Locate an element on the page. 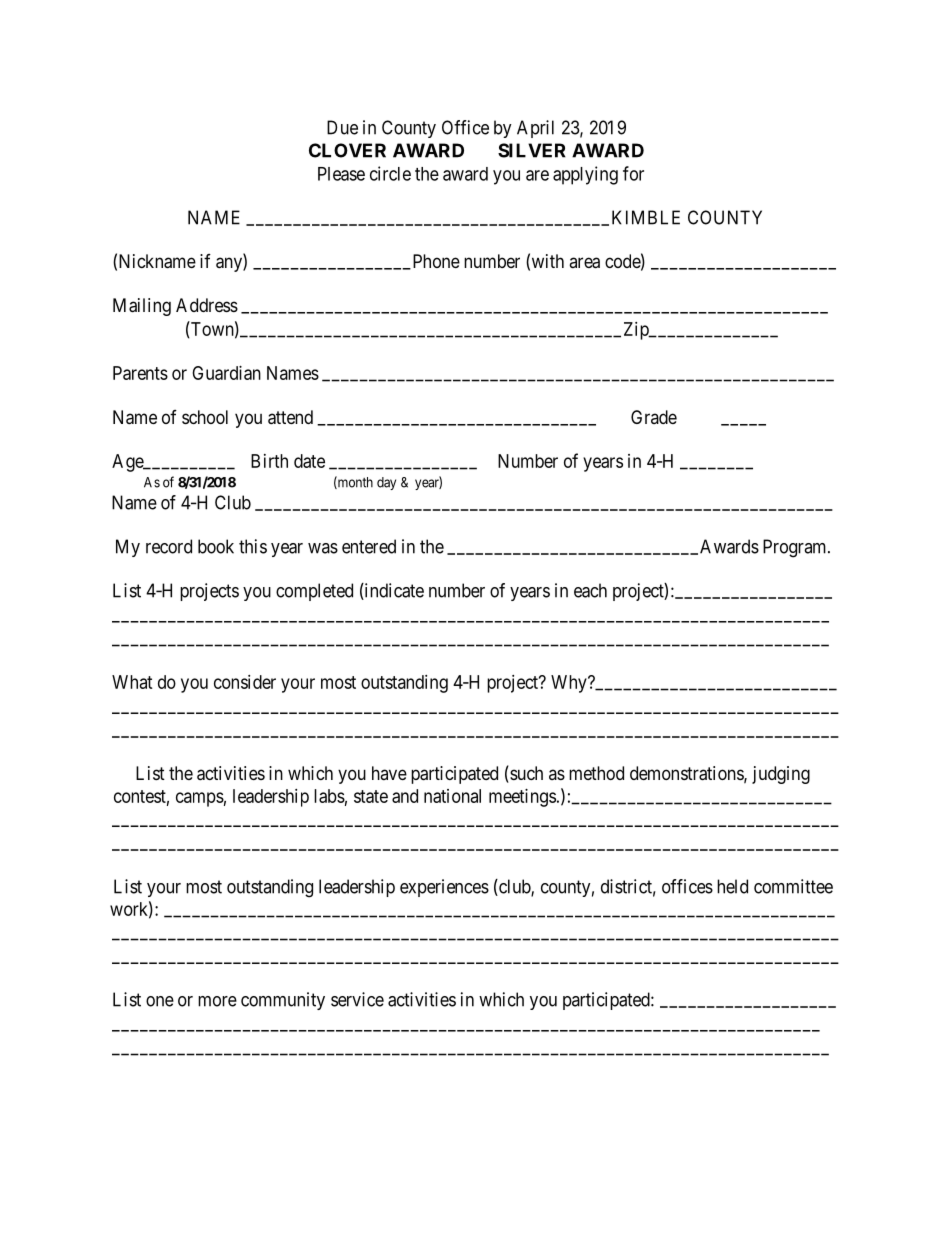 This page has height=1233, width=952. SILVER is located at coordinates (532, 150).
